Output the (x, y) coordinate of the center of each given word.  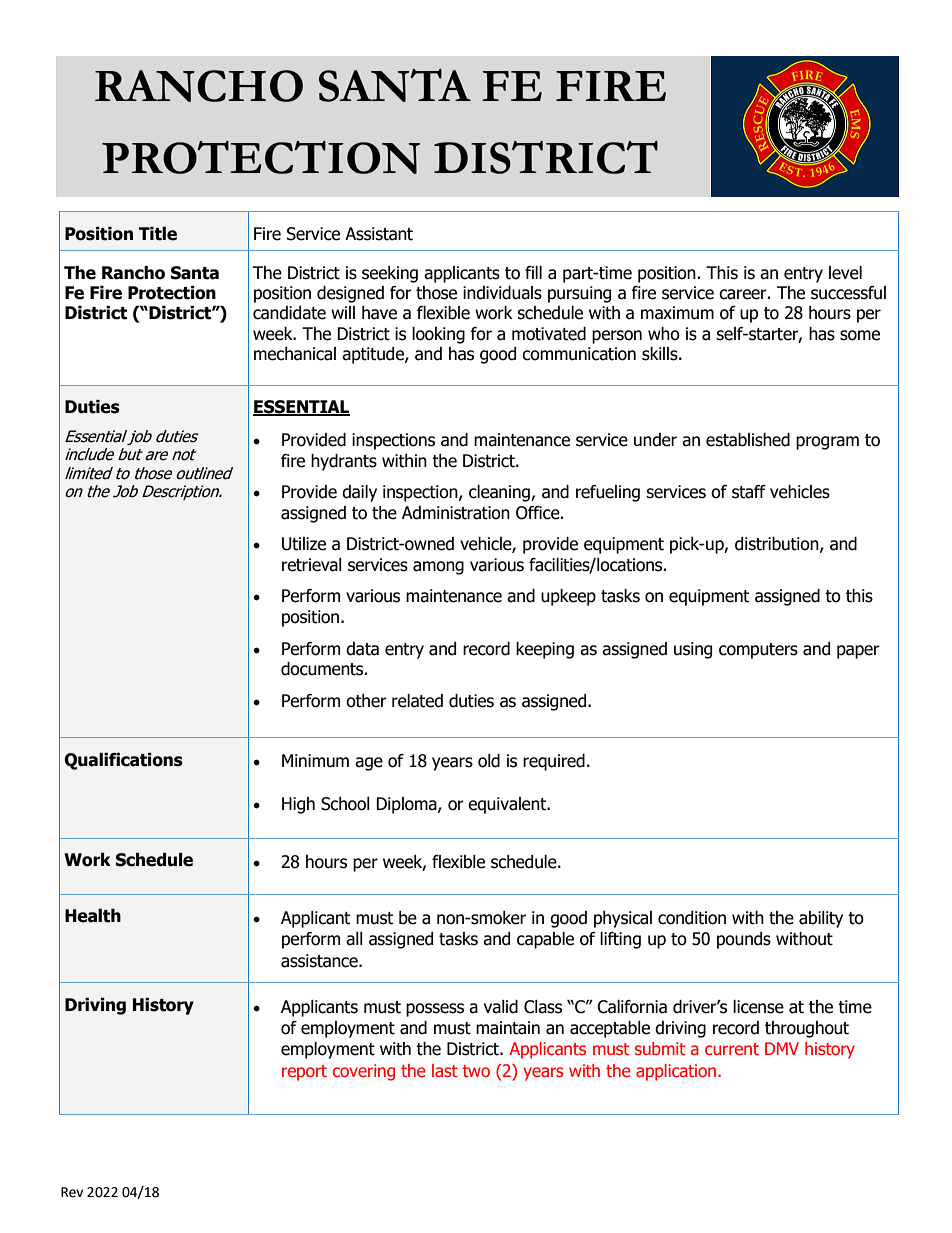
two (476, 1071)
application (677, 1072)
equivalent (508, 805)
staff (749, 492)
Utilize (304, 544)
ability (821, 919)
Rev (72, 1192)
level (845, 273)
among (438, 568)
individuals (502, 293)
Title (158, 234)
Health (93, 915)
